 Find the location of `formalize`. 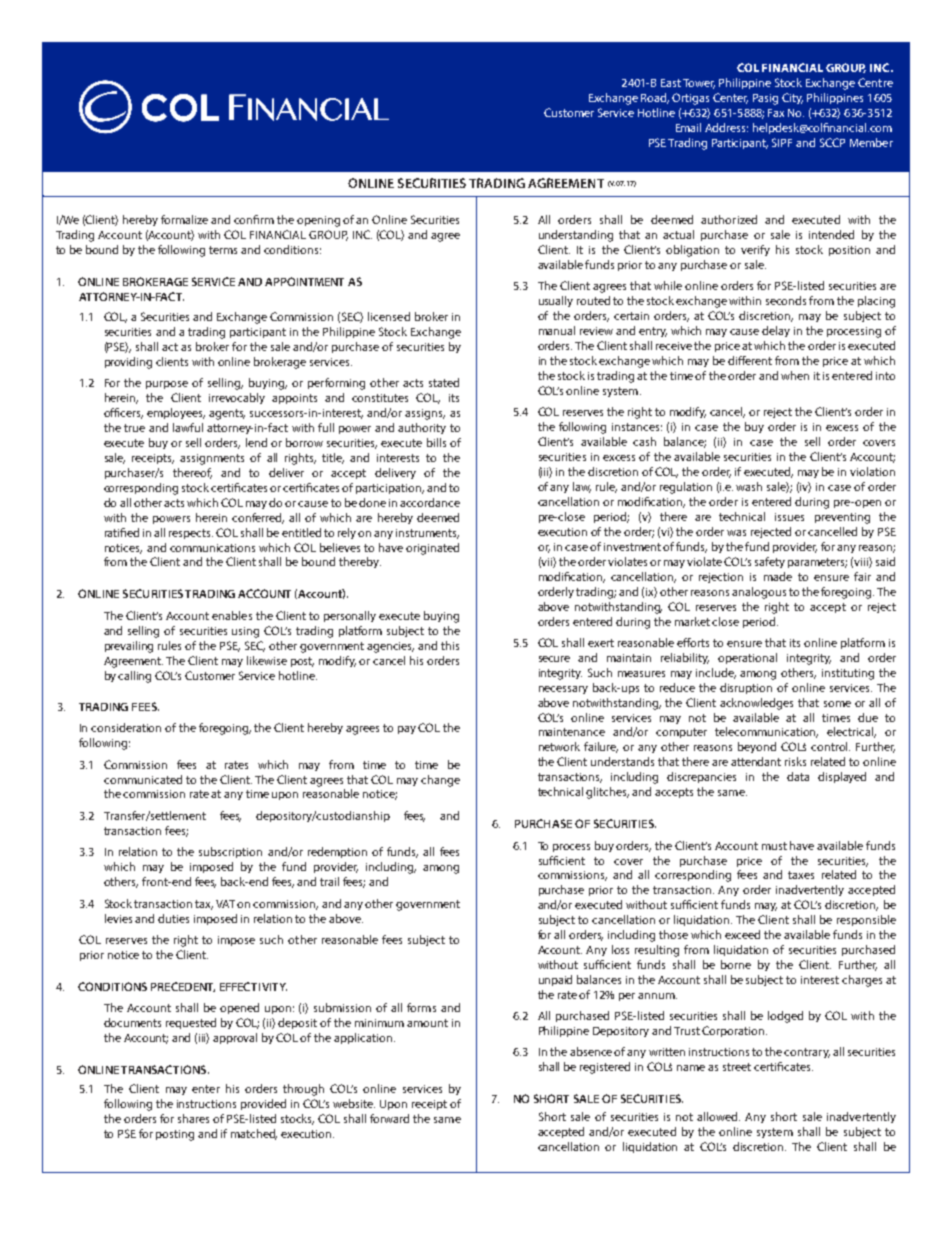

formalize is located at coordinates (184, 219).
